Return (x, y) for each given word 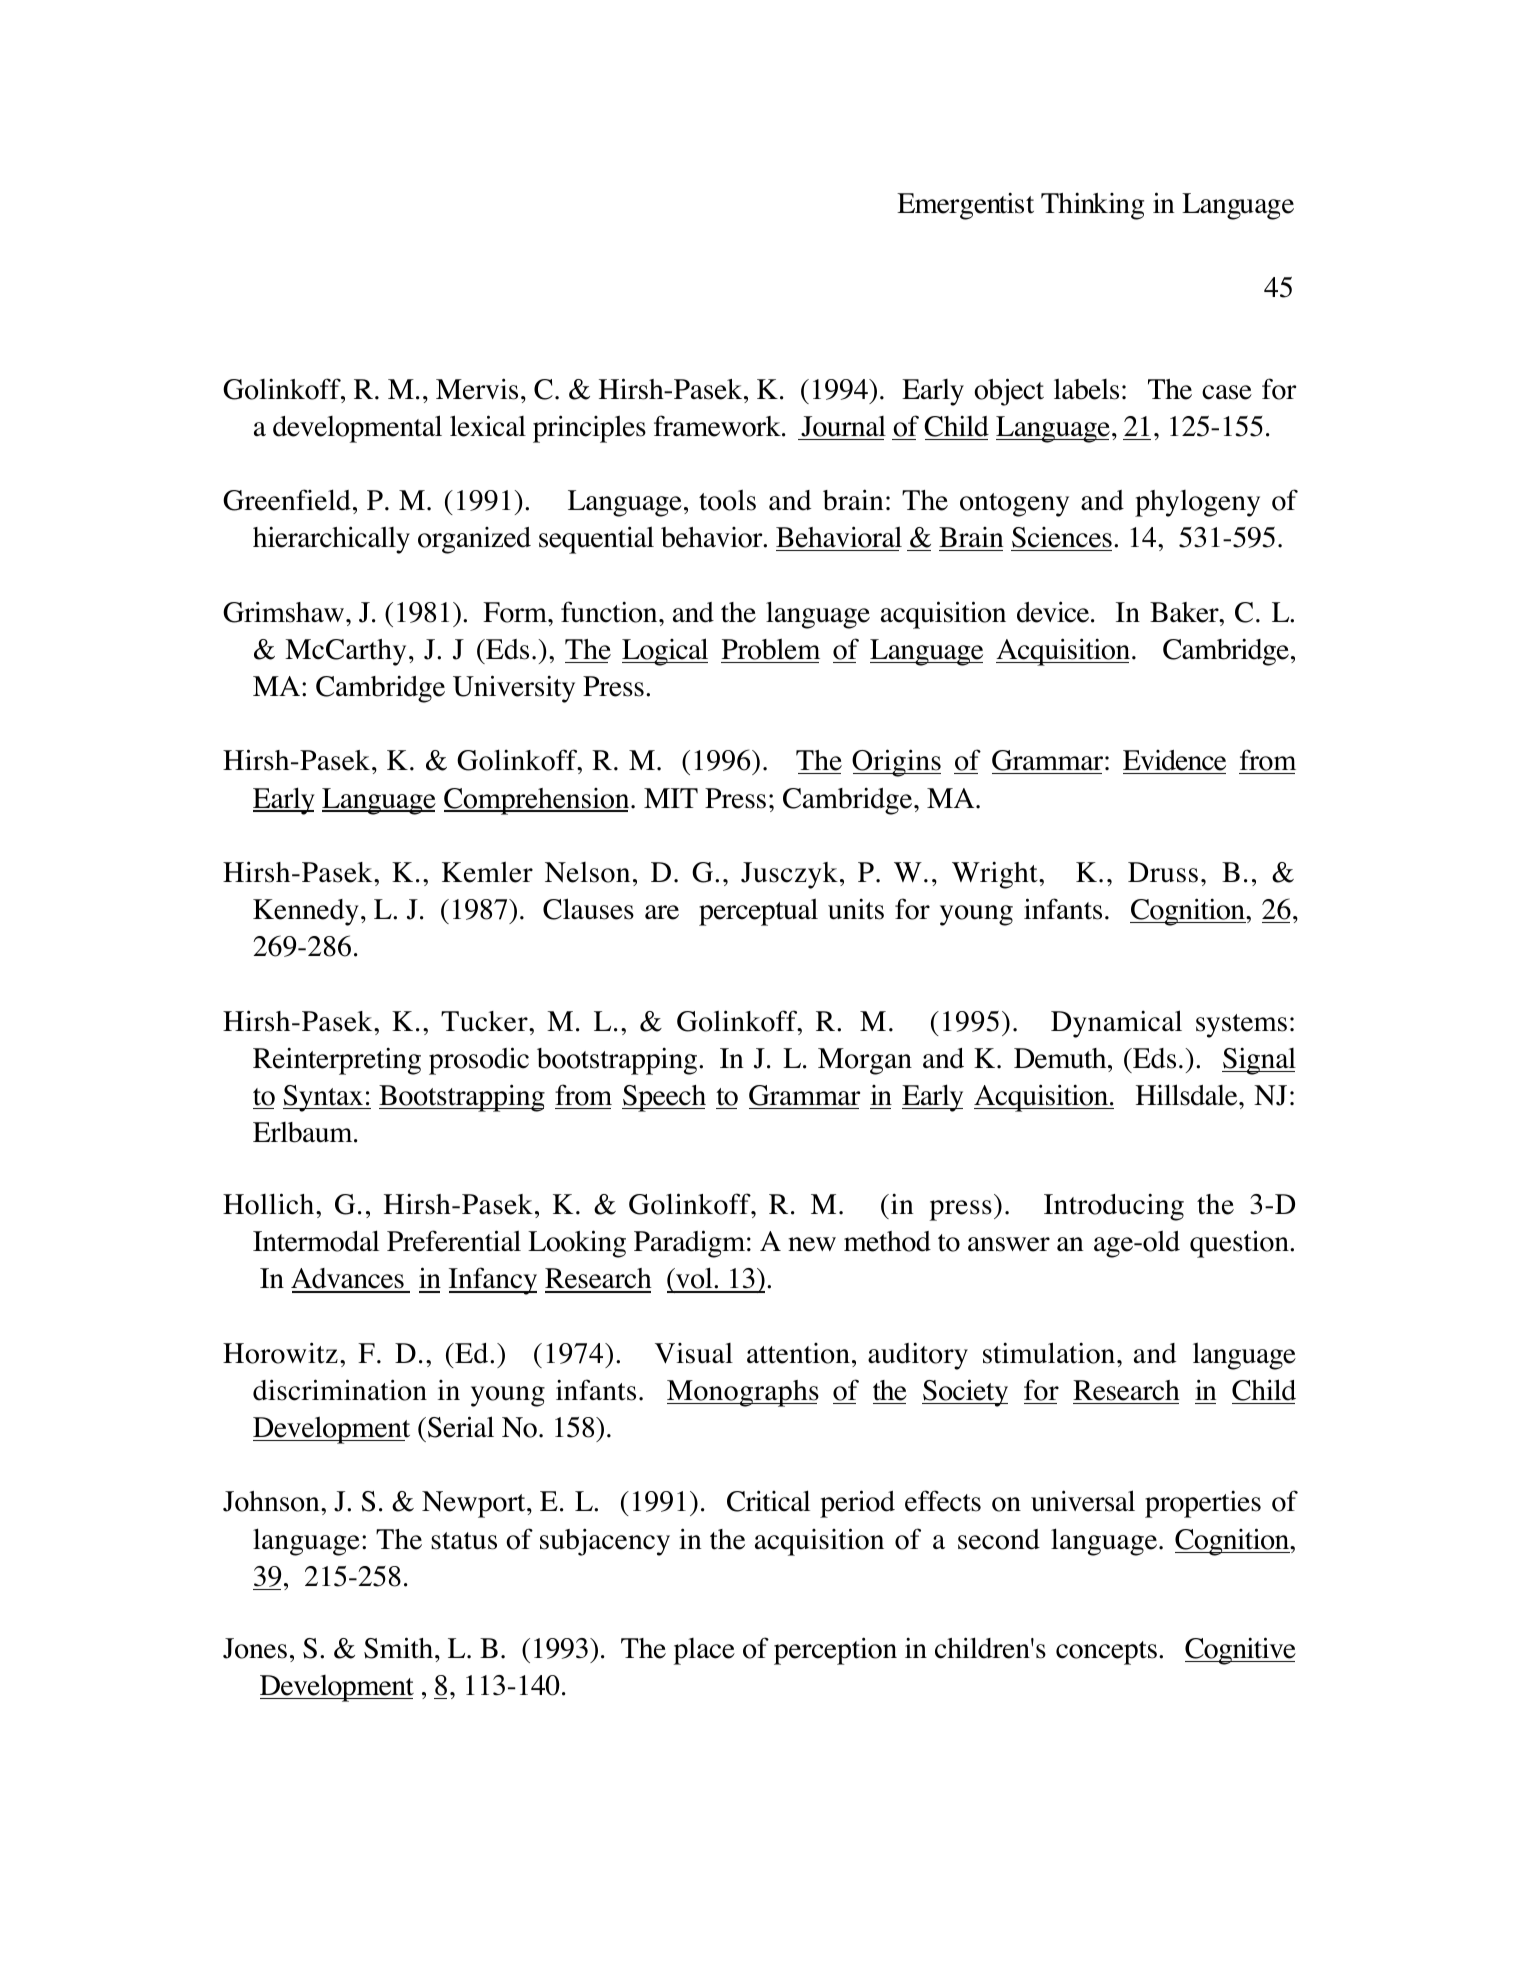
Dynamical (1116, 1024)
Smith (400, 1648)
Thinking (1092, 206)
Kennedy (306, 912)
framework (718, 426)
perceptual (758, 912)
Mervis (477, 389)
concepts (1106, 1653)
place (704, 1651)
